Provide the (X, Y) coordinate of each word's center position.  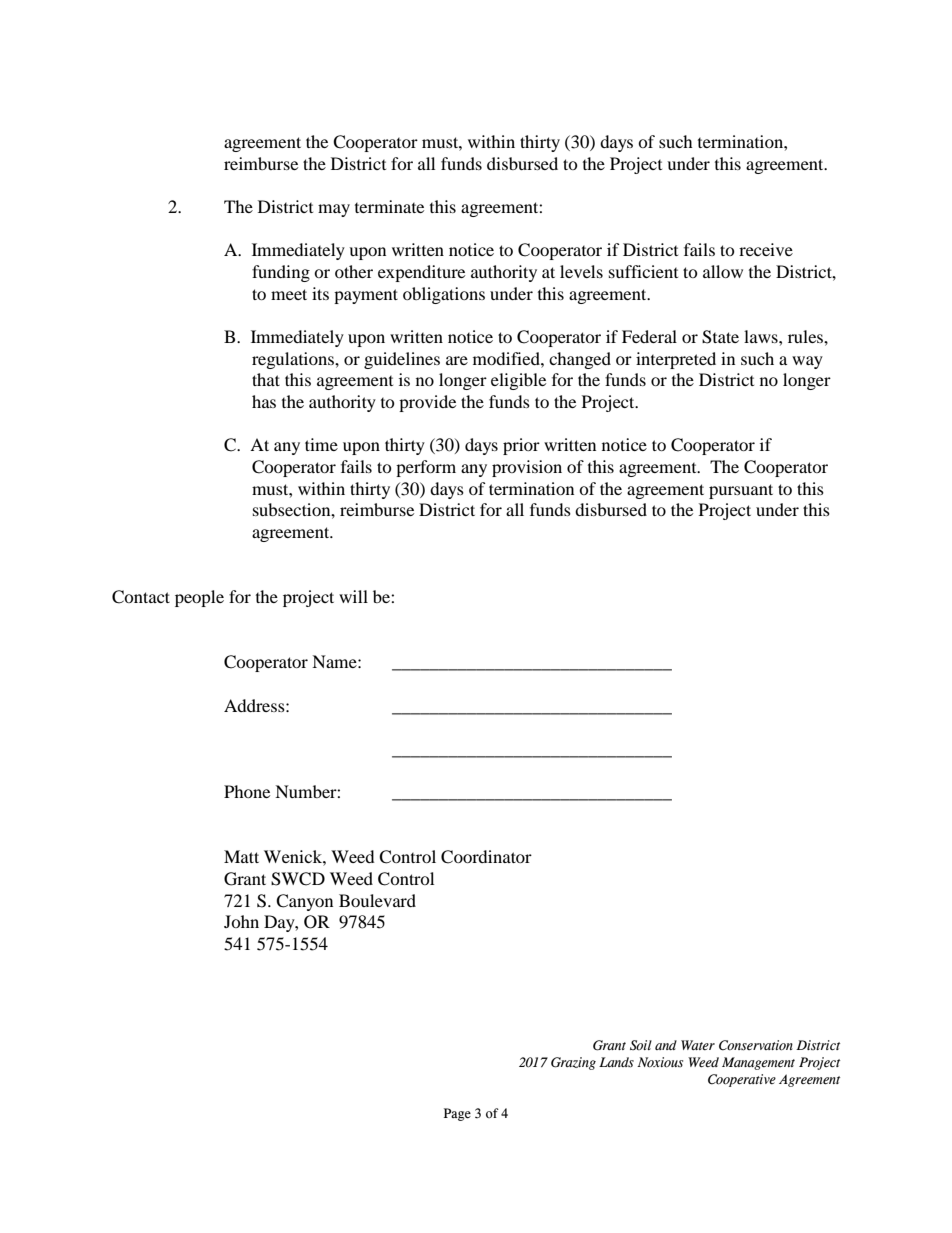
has (264, 401)
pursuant (741, 491)
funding (281, 273)
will (353, 596)
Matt (241, 856)
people (199, 598)
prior (521, 446)
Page (457, 1114)
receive (766, 249)
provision (527, 468)
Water (698, 1045)
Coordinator (486, 857)
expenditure (421, 273)
